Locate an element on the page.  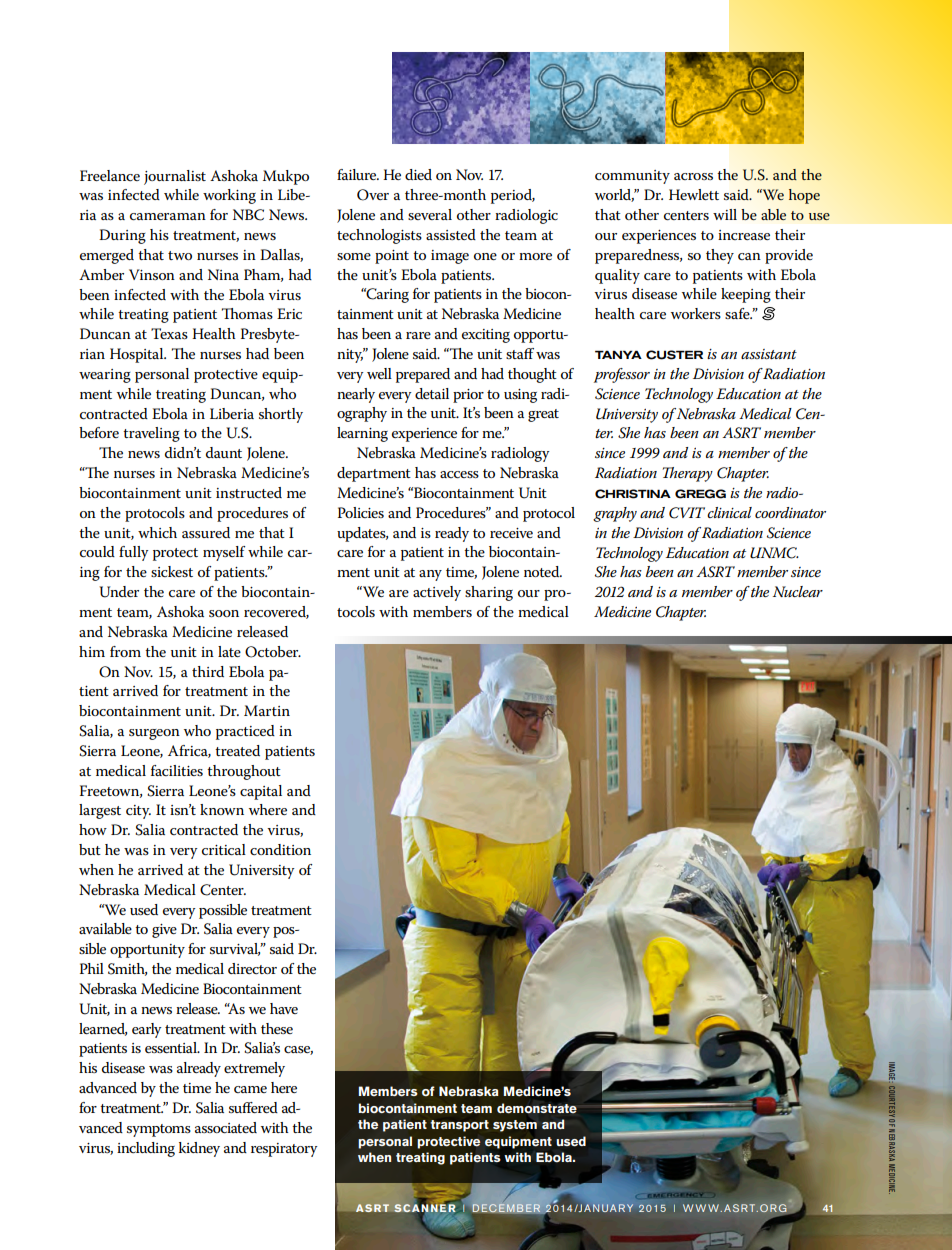
give is located at coordinates (164, 931).
